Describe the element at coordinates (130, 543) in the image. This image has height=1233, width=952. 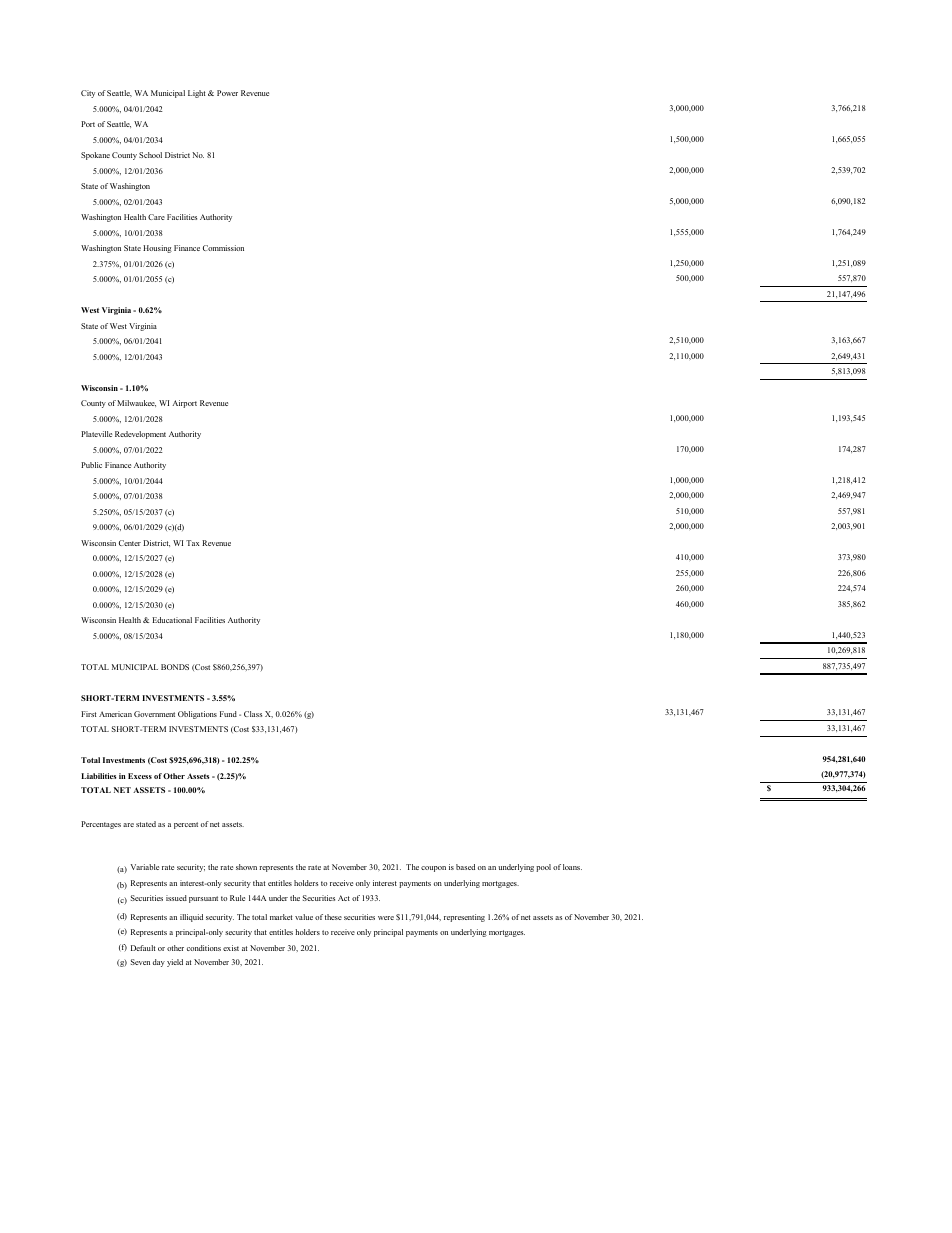
I see `Center` at that location.
